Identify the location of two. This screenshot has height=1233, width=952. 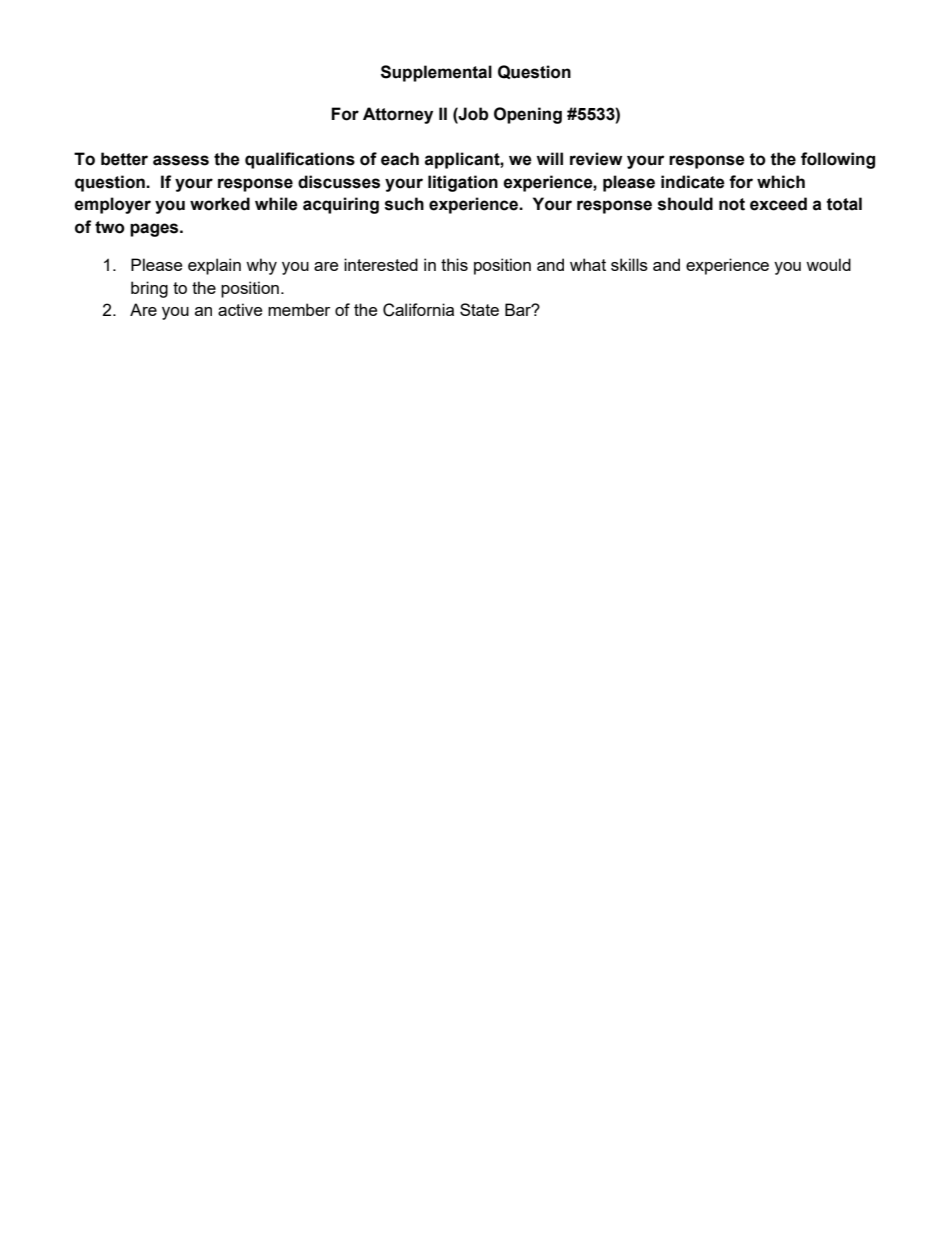
(110, 227).
